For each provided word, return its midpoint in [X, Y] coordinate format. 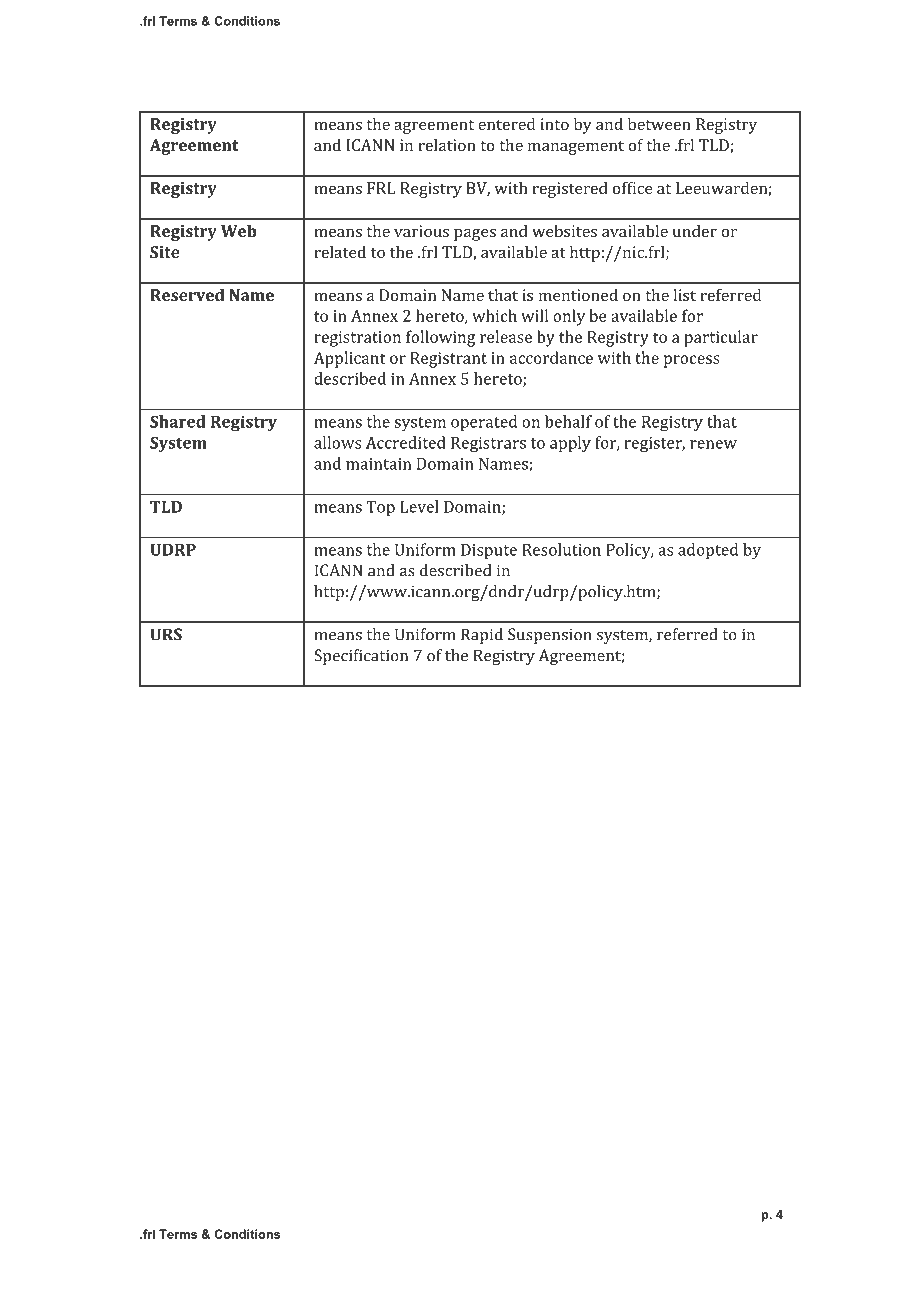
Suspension [550, 636]
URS [166, 634]
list [685, 295]
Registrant [448, 360]
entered [506, 124]
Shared [178, 421]
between [659, 124]
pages [475, 234]
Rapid [482, 636]
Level [419, 506]
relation [447, 145]
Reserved [187, 295]
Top [381, 508]
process [692, 361]
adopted [708, 551]
